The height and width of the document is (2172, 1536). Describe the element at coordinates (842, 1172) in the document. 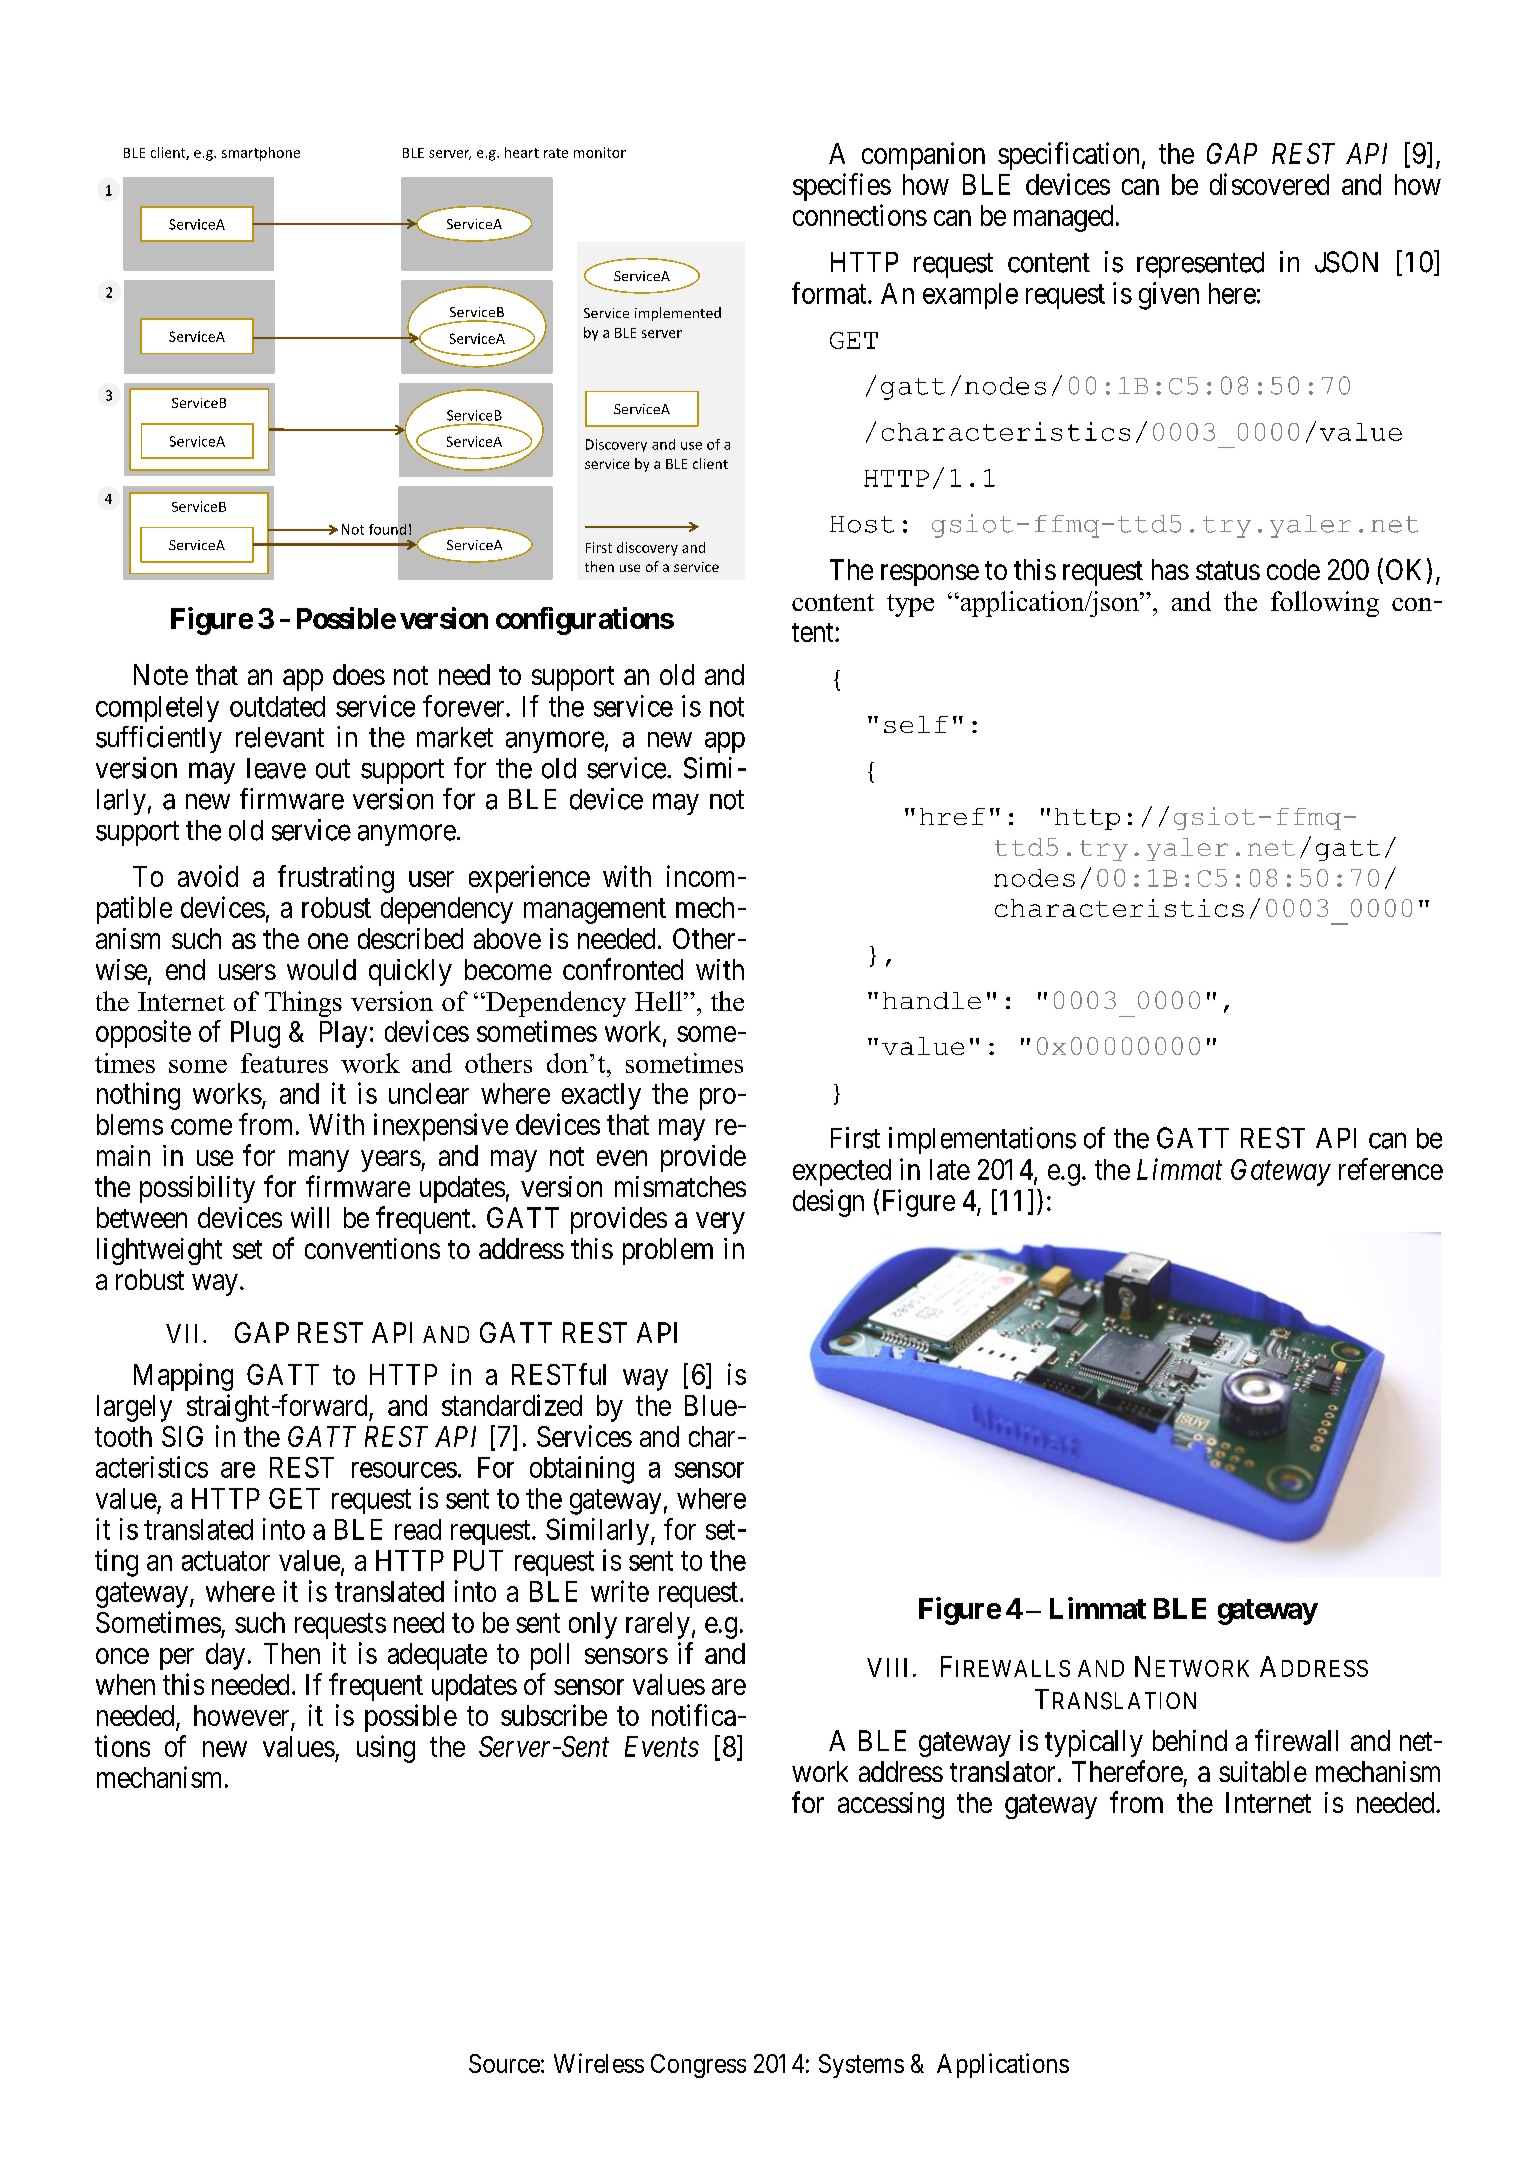

I see `expected` at that location.
